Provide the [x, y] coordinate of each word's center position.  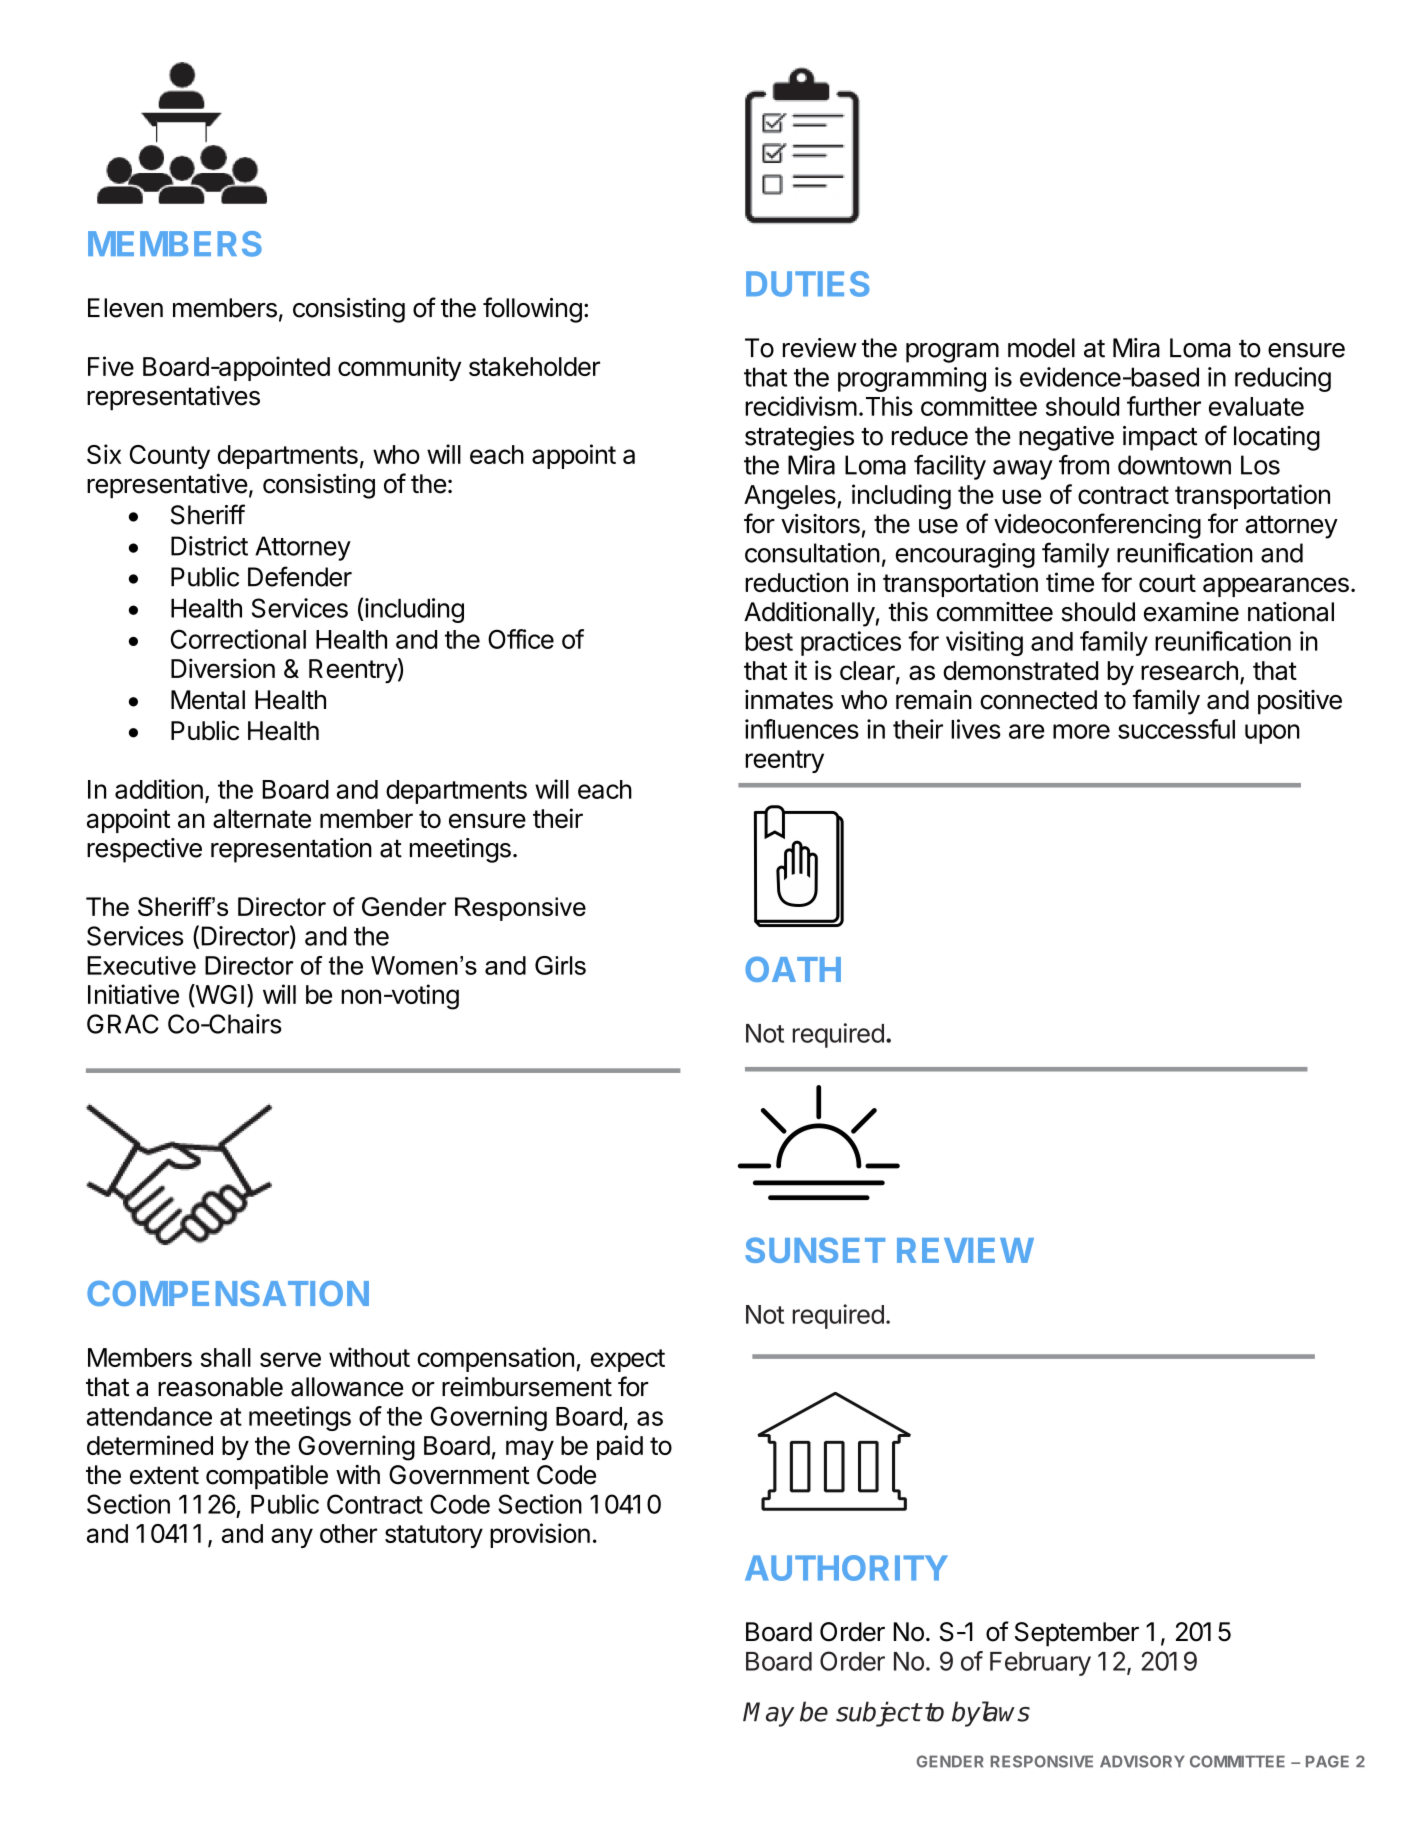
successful [1176, 729]
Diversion [223, 668]
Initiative [133, 994]
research [1189, 670]
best [769, 641]
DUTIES [807, 284]
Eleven [125, 308]
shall [226, 1357]
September [1077, 1634]
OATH [793, 969]
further [1164, 406]
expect [628, 1360]
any [292, 1538]
